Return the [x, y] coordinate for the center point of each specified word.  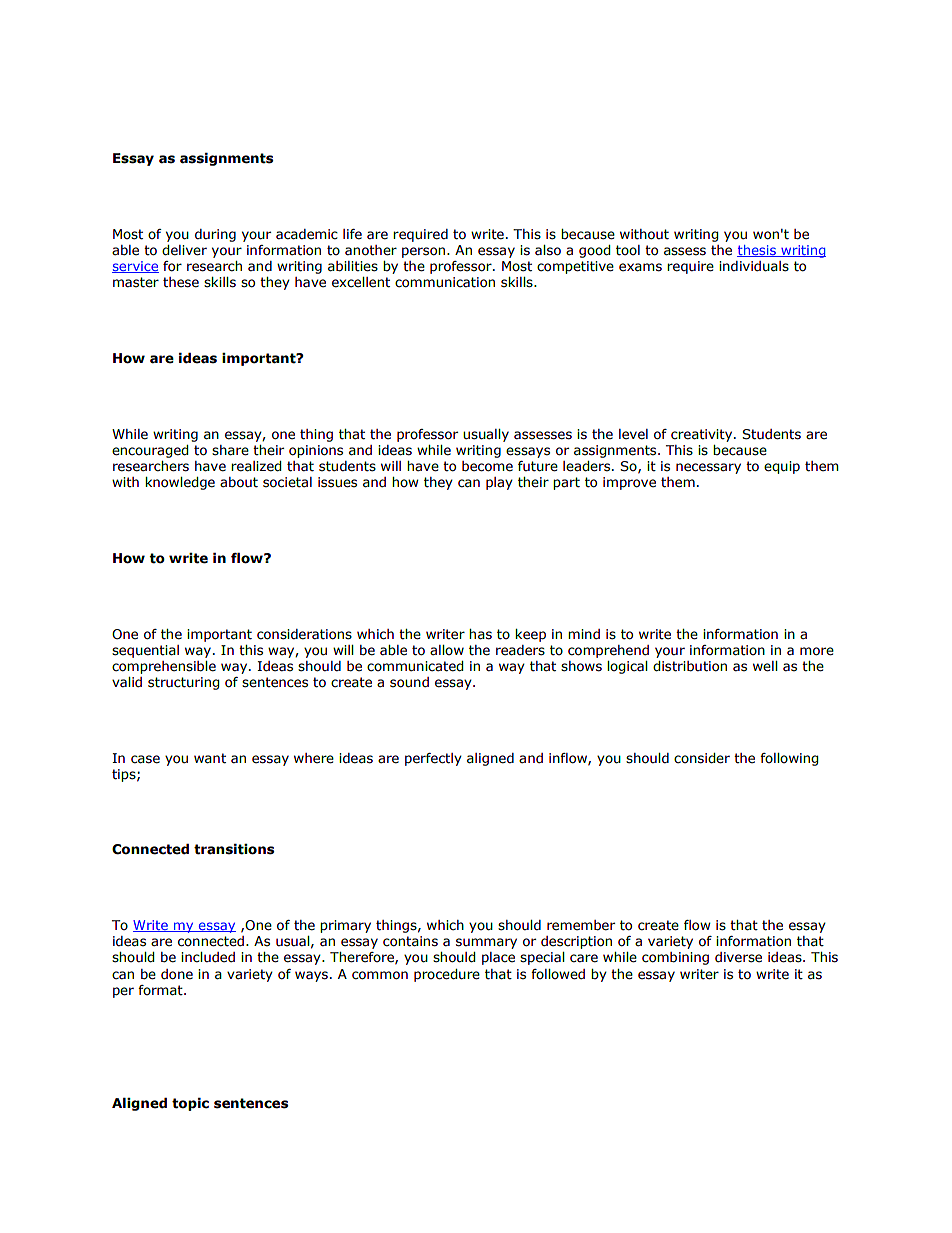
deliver [184, 250]
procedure [447, 975]
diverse [738, 957]
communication [445, 282]
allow [447, 650]
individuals [754, 266]
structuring [183, 683]
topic [190, 1104]
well [765, 666]
